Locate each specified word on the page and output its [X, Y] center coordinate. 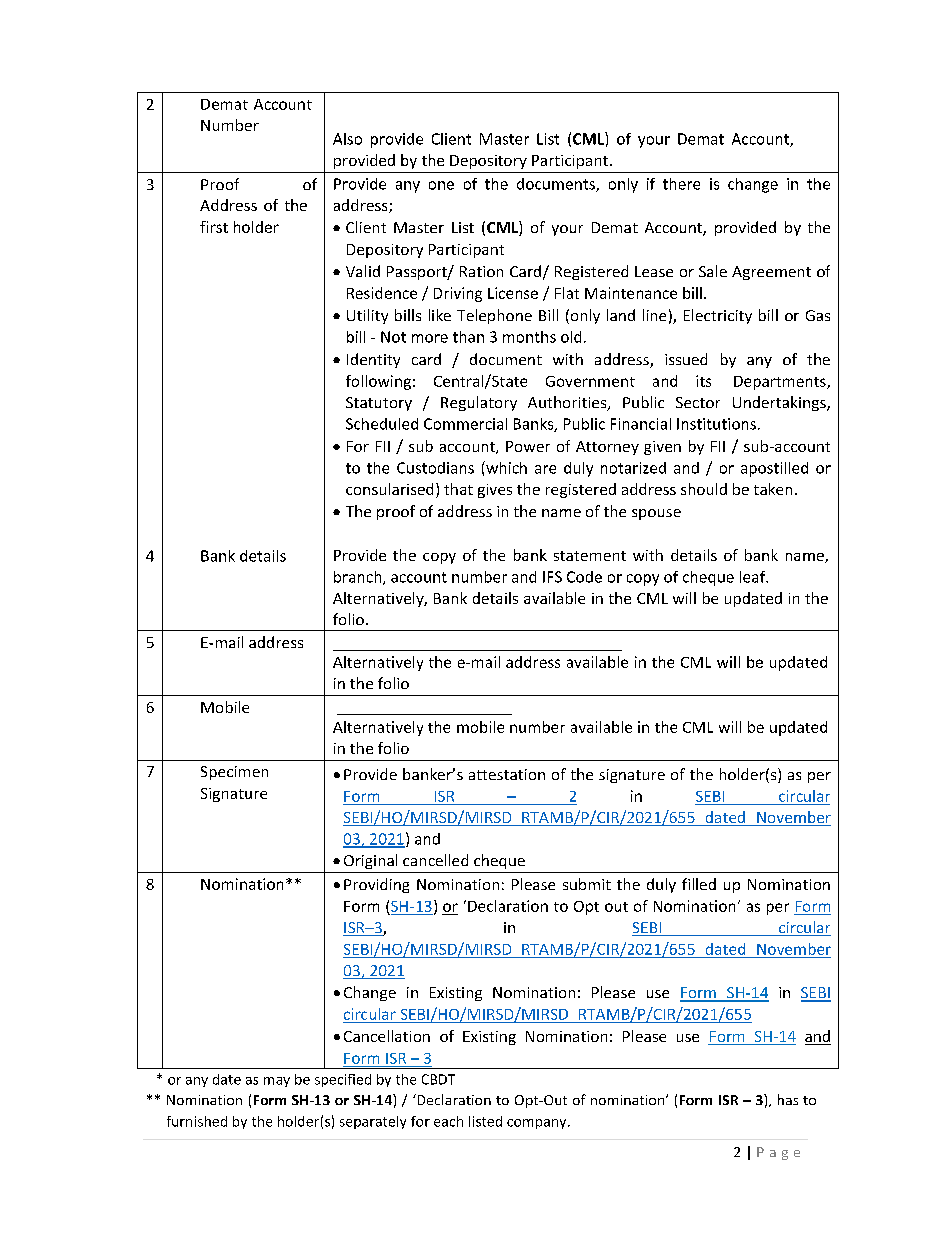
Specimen [234, 773]
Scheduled [382, 424]
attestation [507, 774]
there [681, 184]
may [277, 1082]
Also [347, 139]
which [505, 467]
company [538, 1124]
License [513, 293]
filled [699, 884]
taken [773, 489]
